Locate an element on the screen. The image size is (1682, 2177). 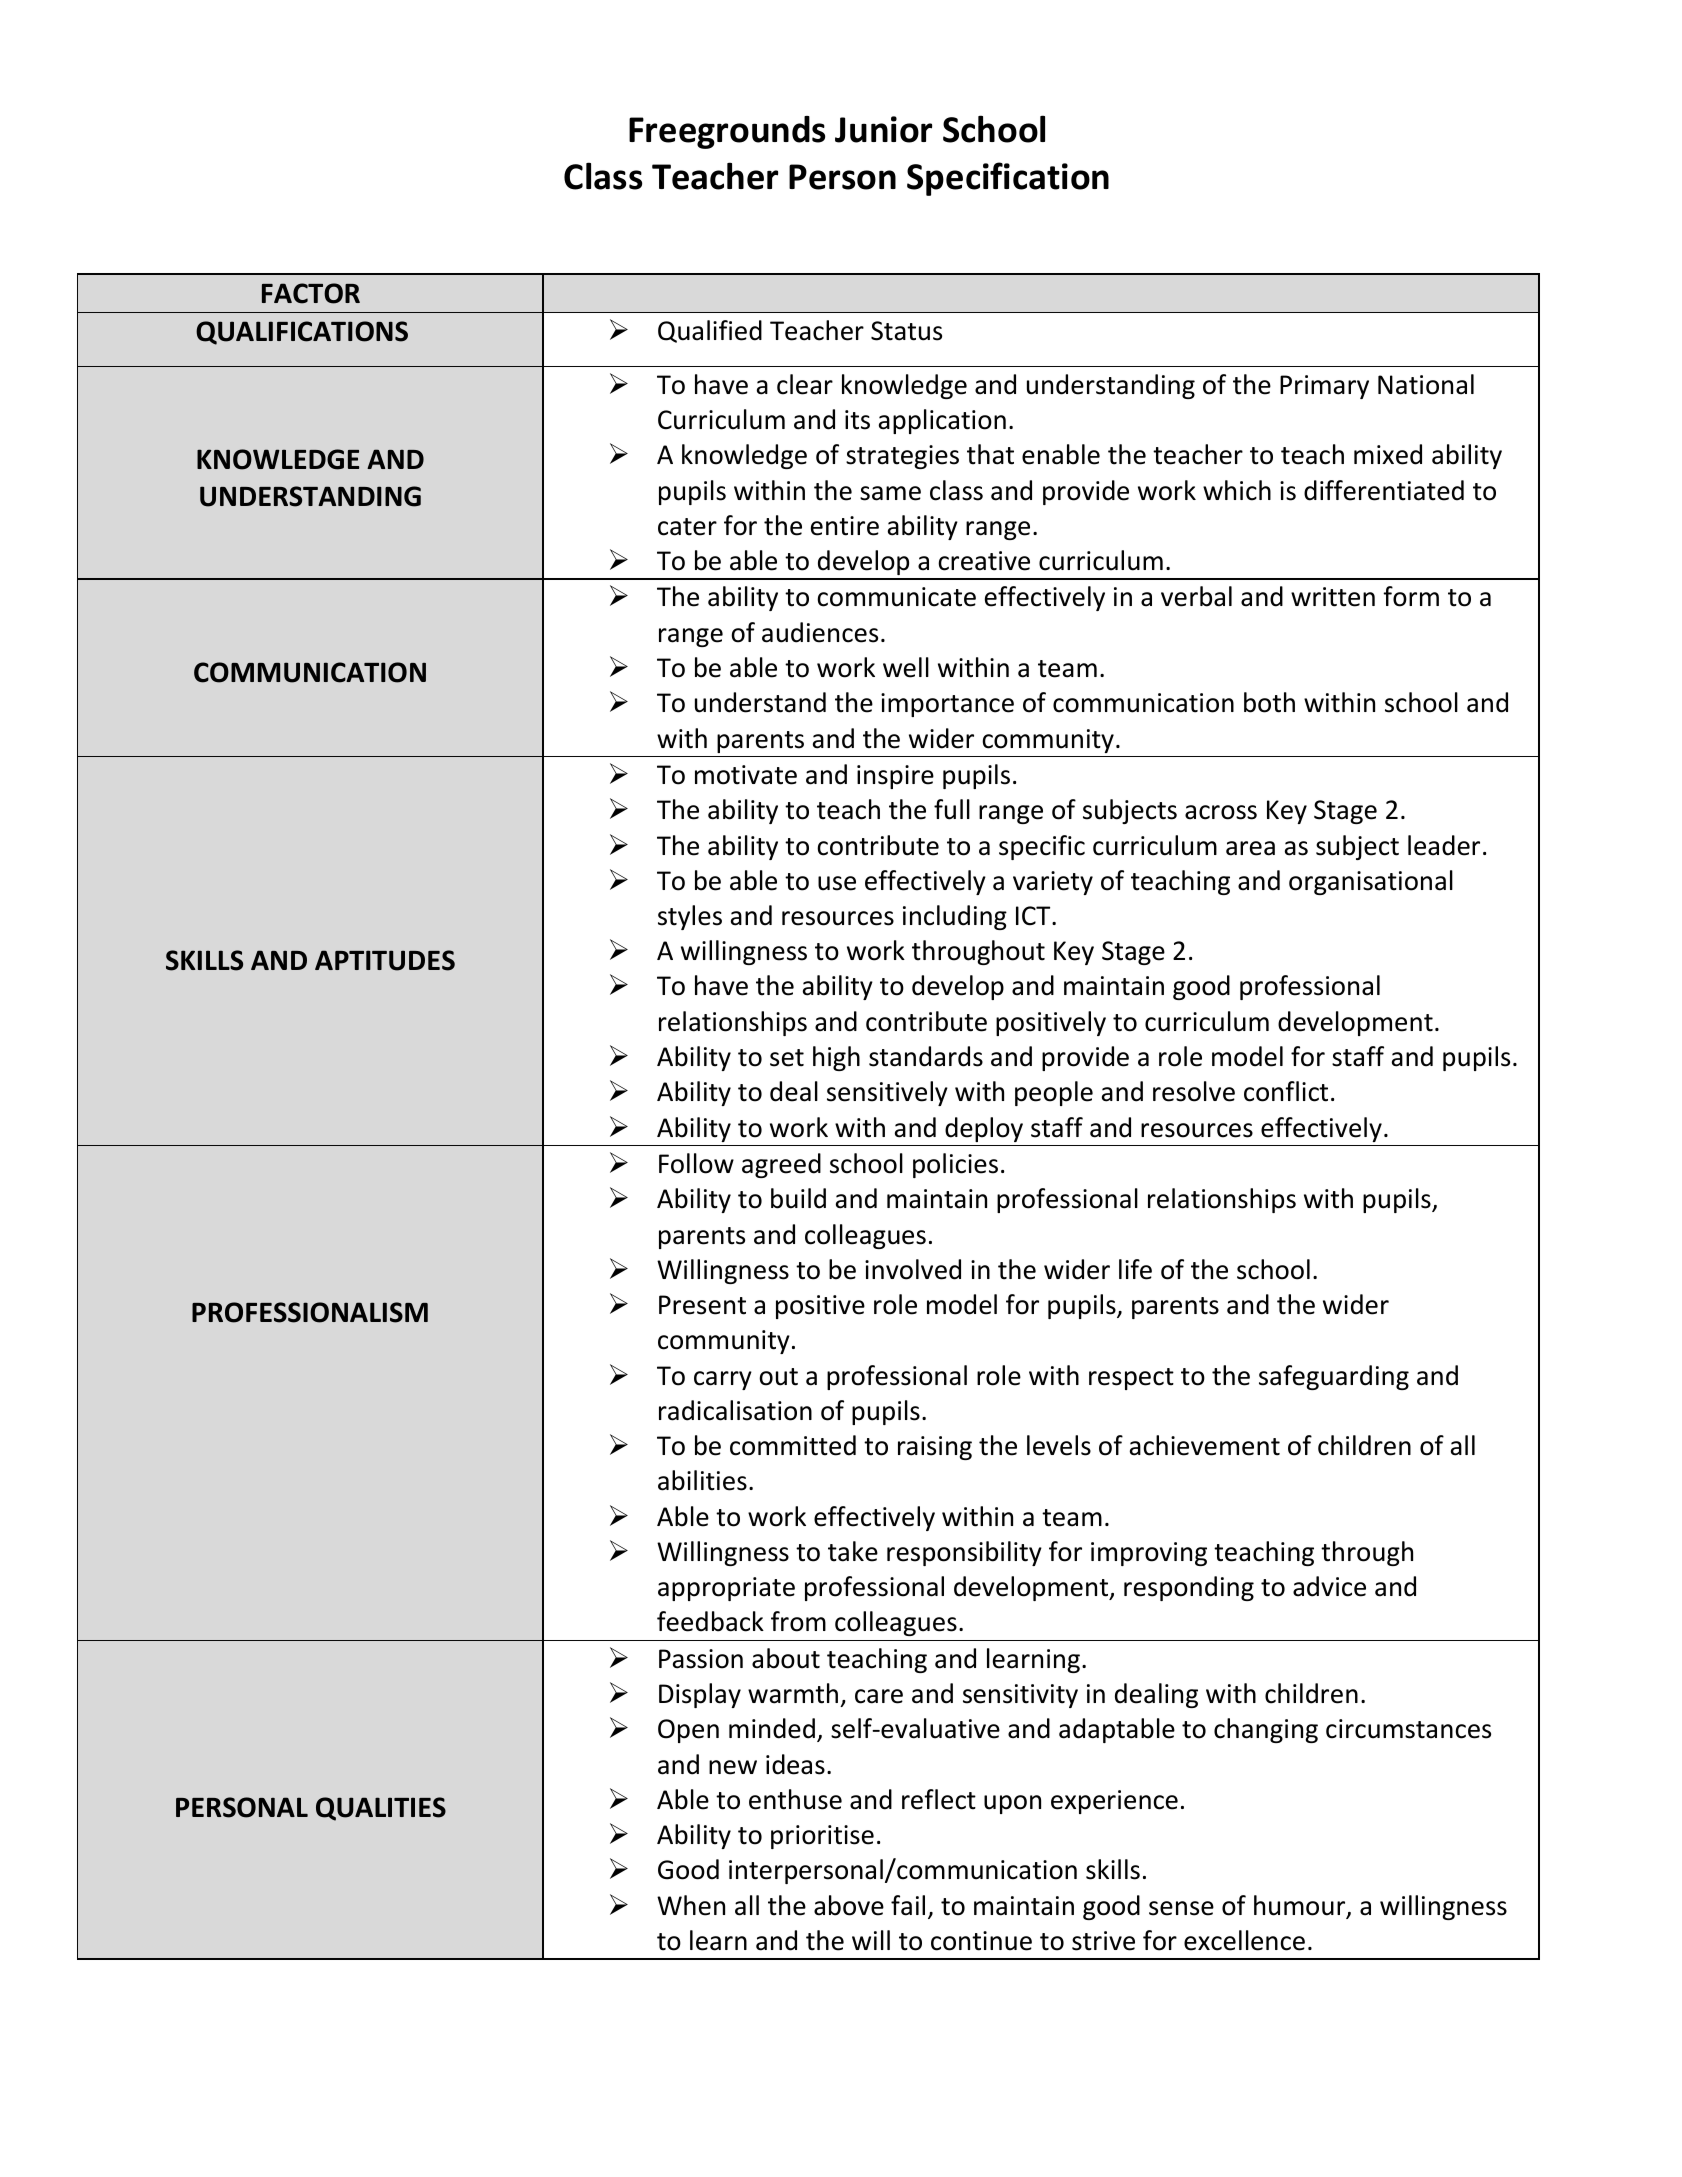
high is located at coordinates (836, 1058).
